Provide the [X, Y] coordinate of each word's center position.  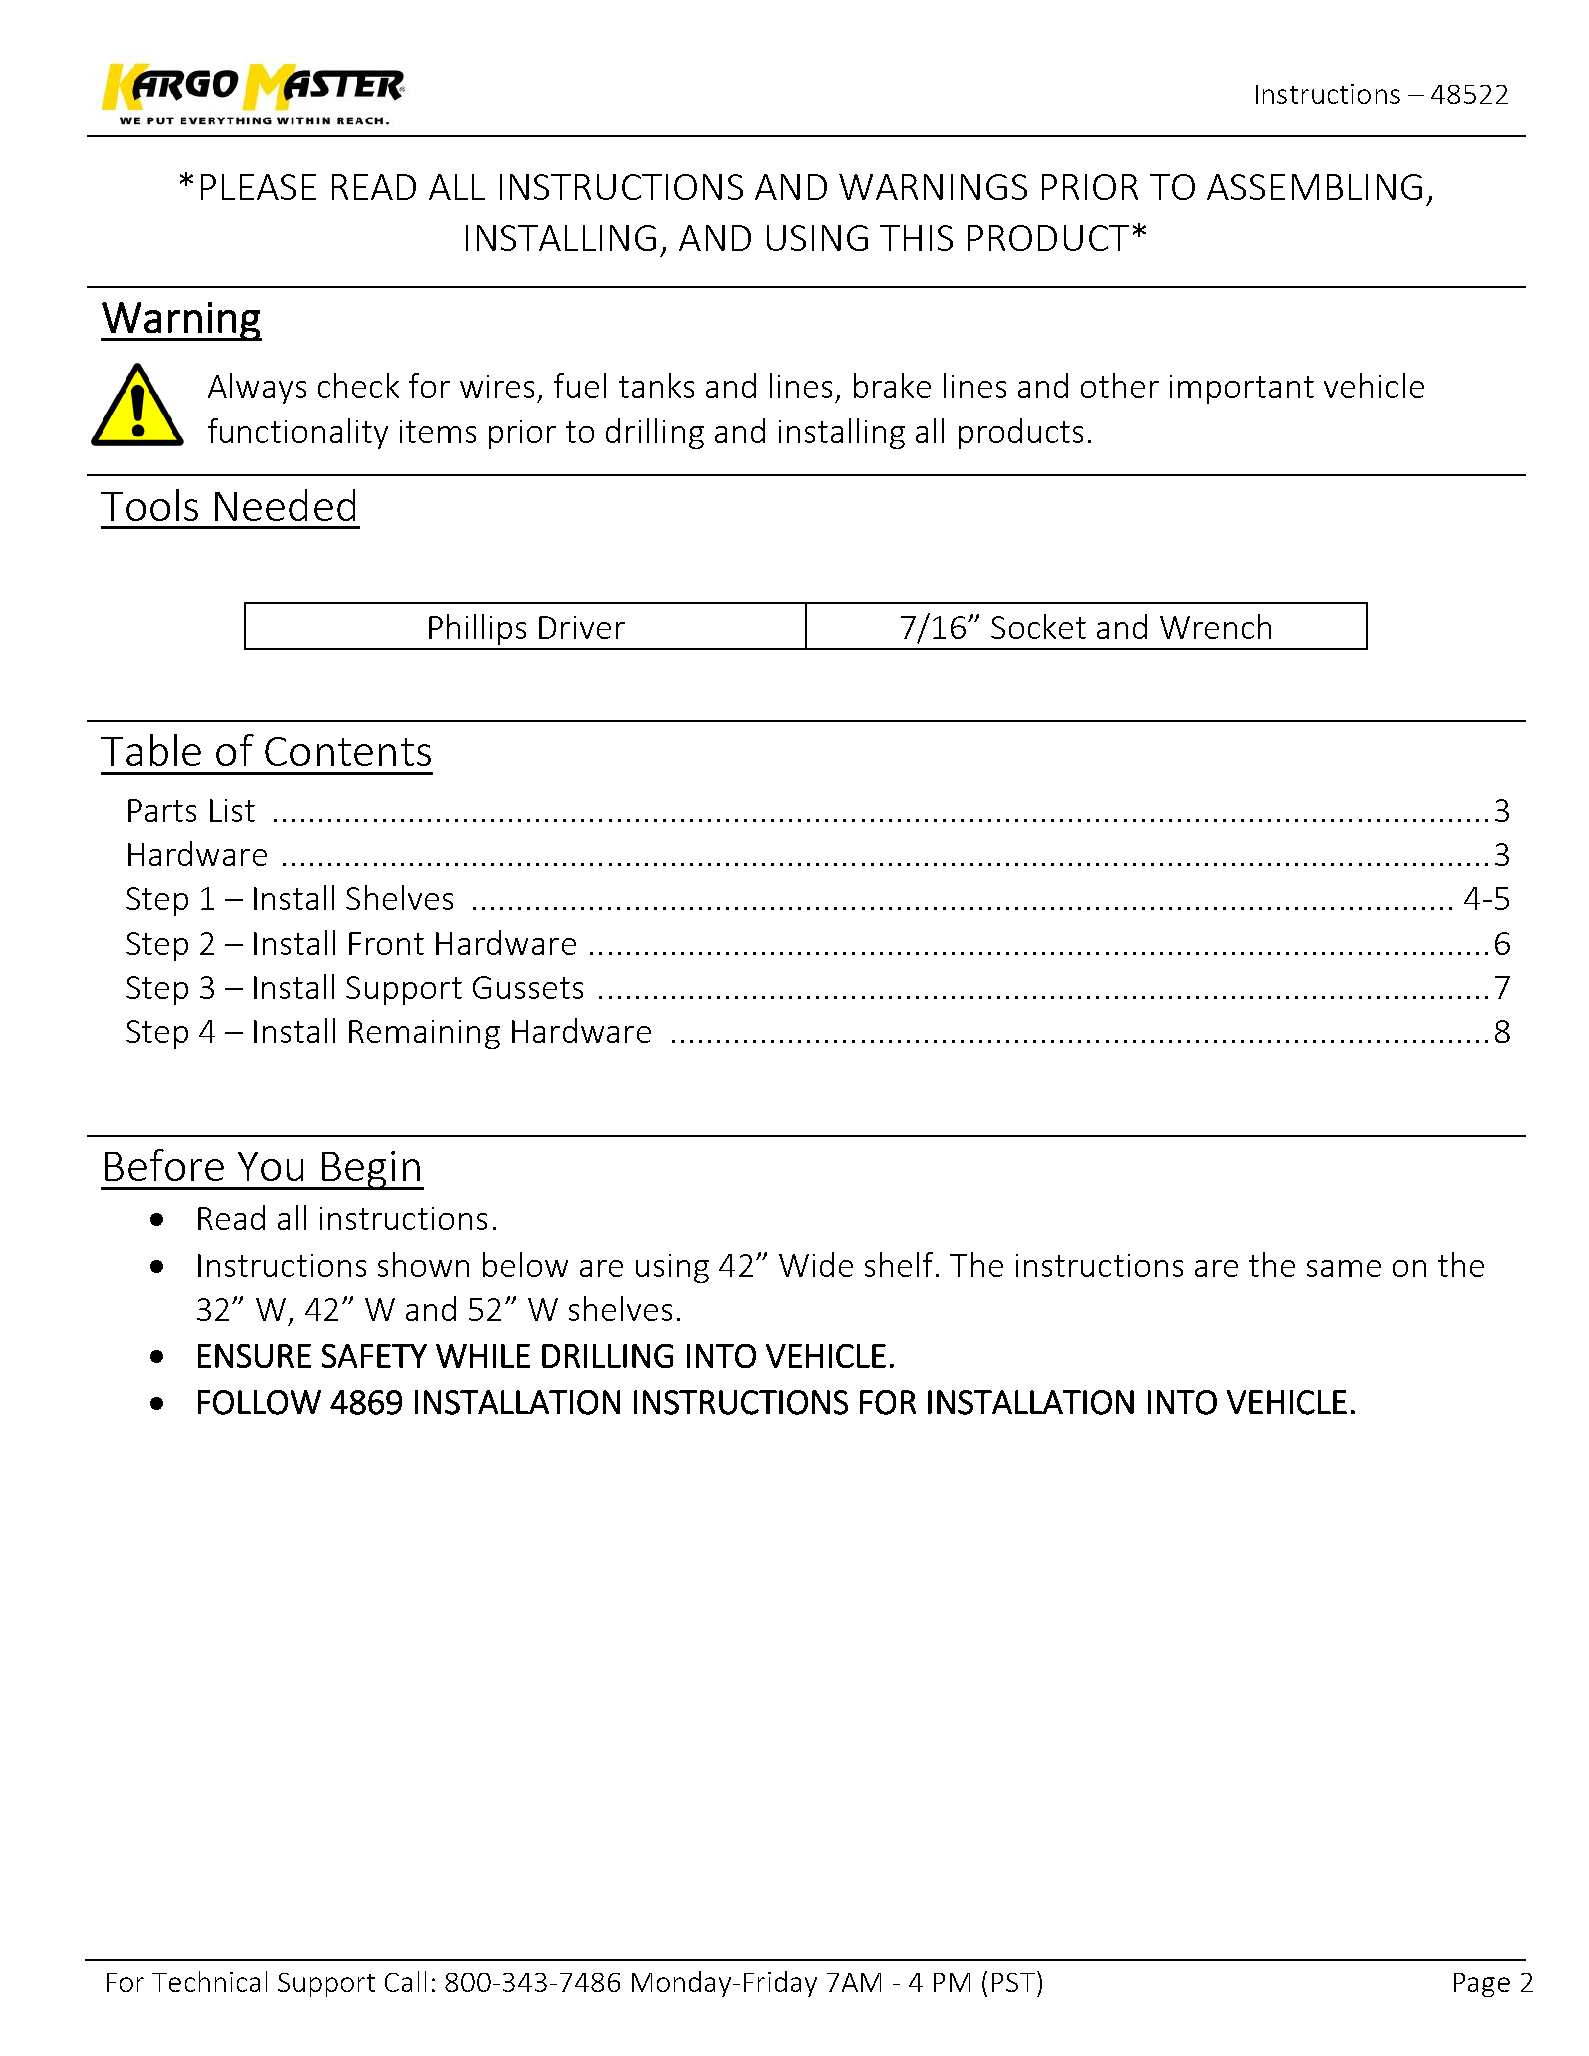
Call [405, 1981]
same [1344, 1268]
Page [1482, 1985]
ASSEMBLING [1314, 187]
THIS [916, 238]
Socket [1038, 626]
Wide [816, 1264]
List [232, 810]
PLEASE [258, 187]
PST [1013, 1982]
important [1242, 389]
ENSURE [254, 1356]
